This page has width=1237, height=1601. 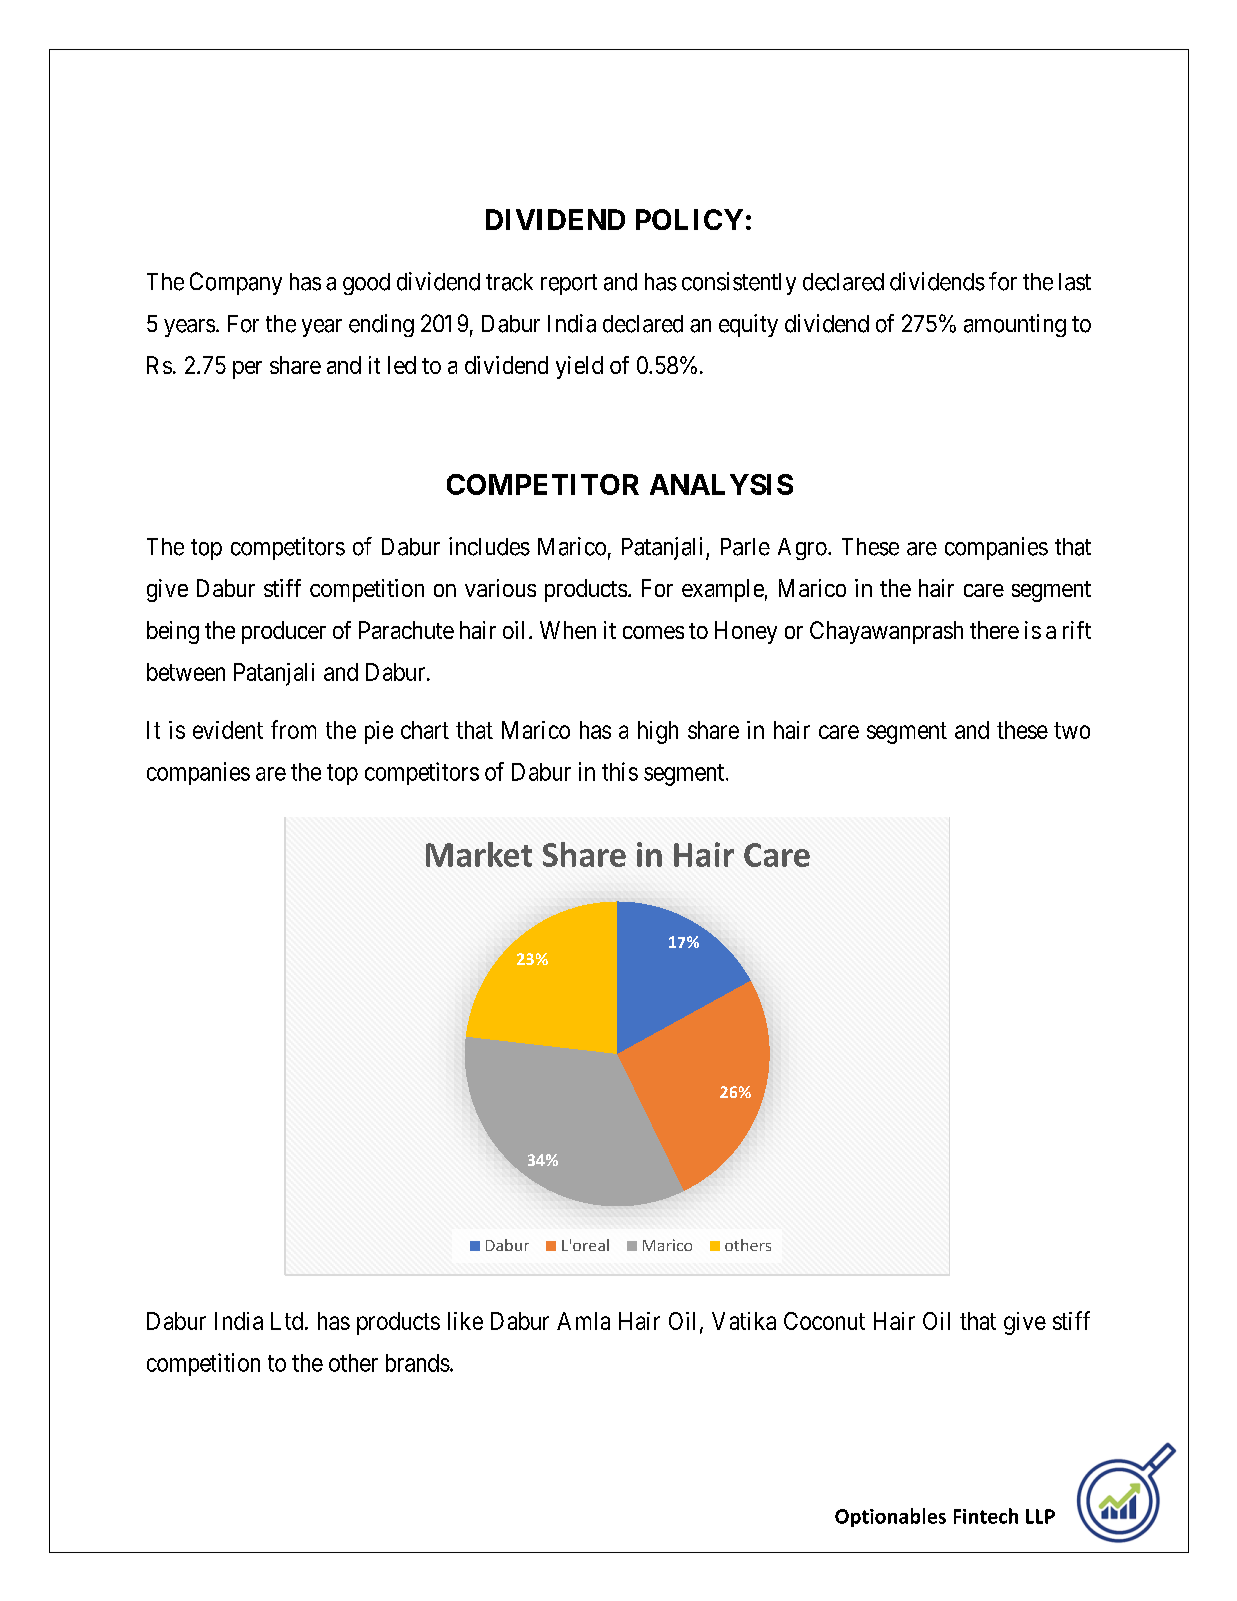 I want to click on Amla, so click(x=583, y=1321).
